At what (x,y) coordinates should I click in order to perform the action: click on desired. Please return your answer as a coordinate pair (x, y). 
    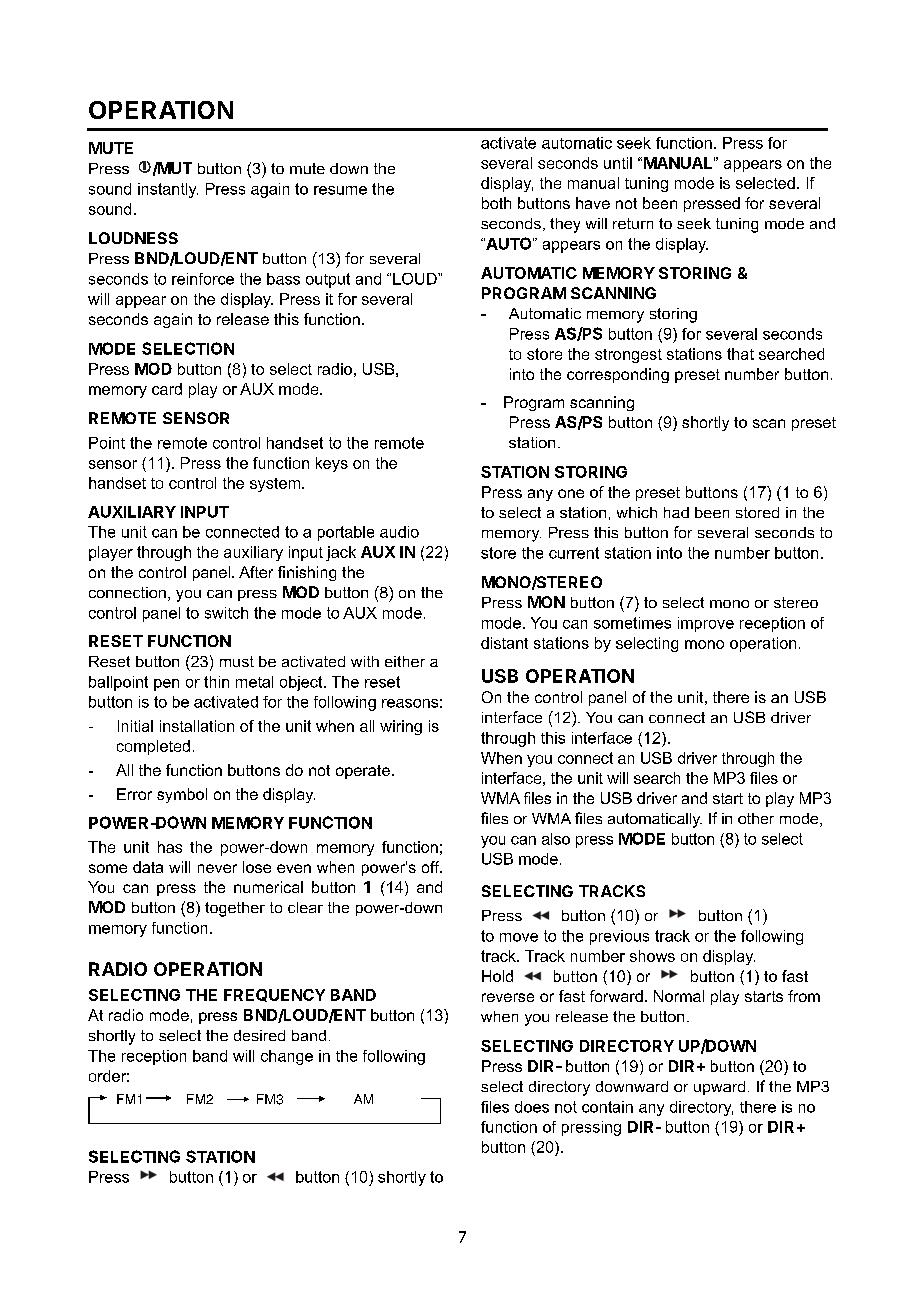
    Looking at the image, I should click on (259, 1035).
